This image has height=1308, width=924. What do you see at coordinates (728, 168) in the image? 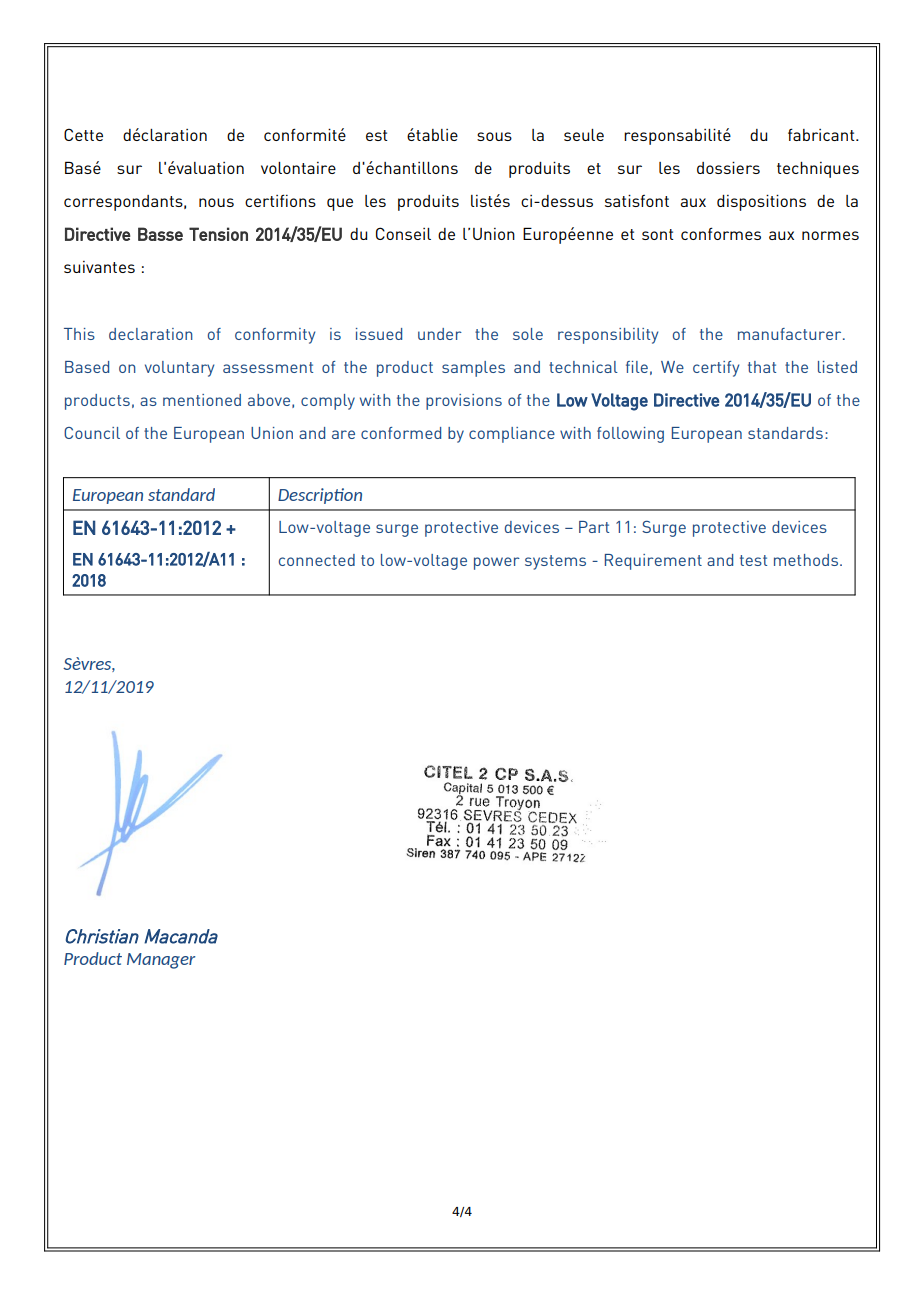
I see `dossiers` at bounding box center [728, 168].
